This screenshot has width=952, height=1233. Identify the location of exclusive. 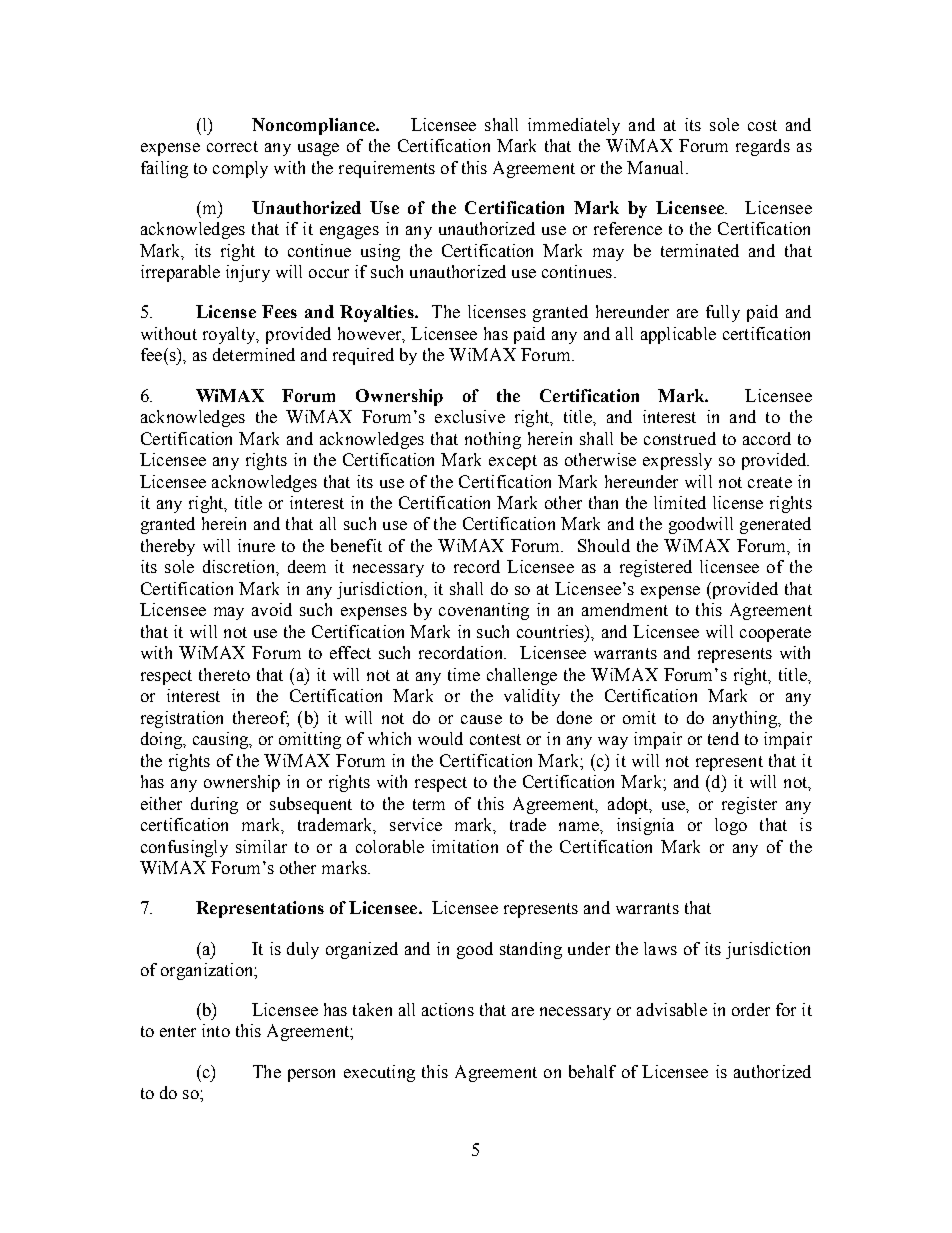
(470, 416).
